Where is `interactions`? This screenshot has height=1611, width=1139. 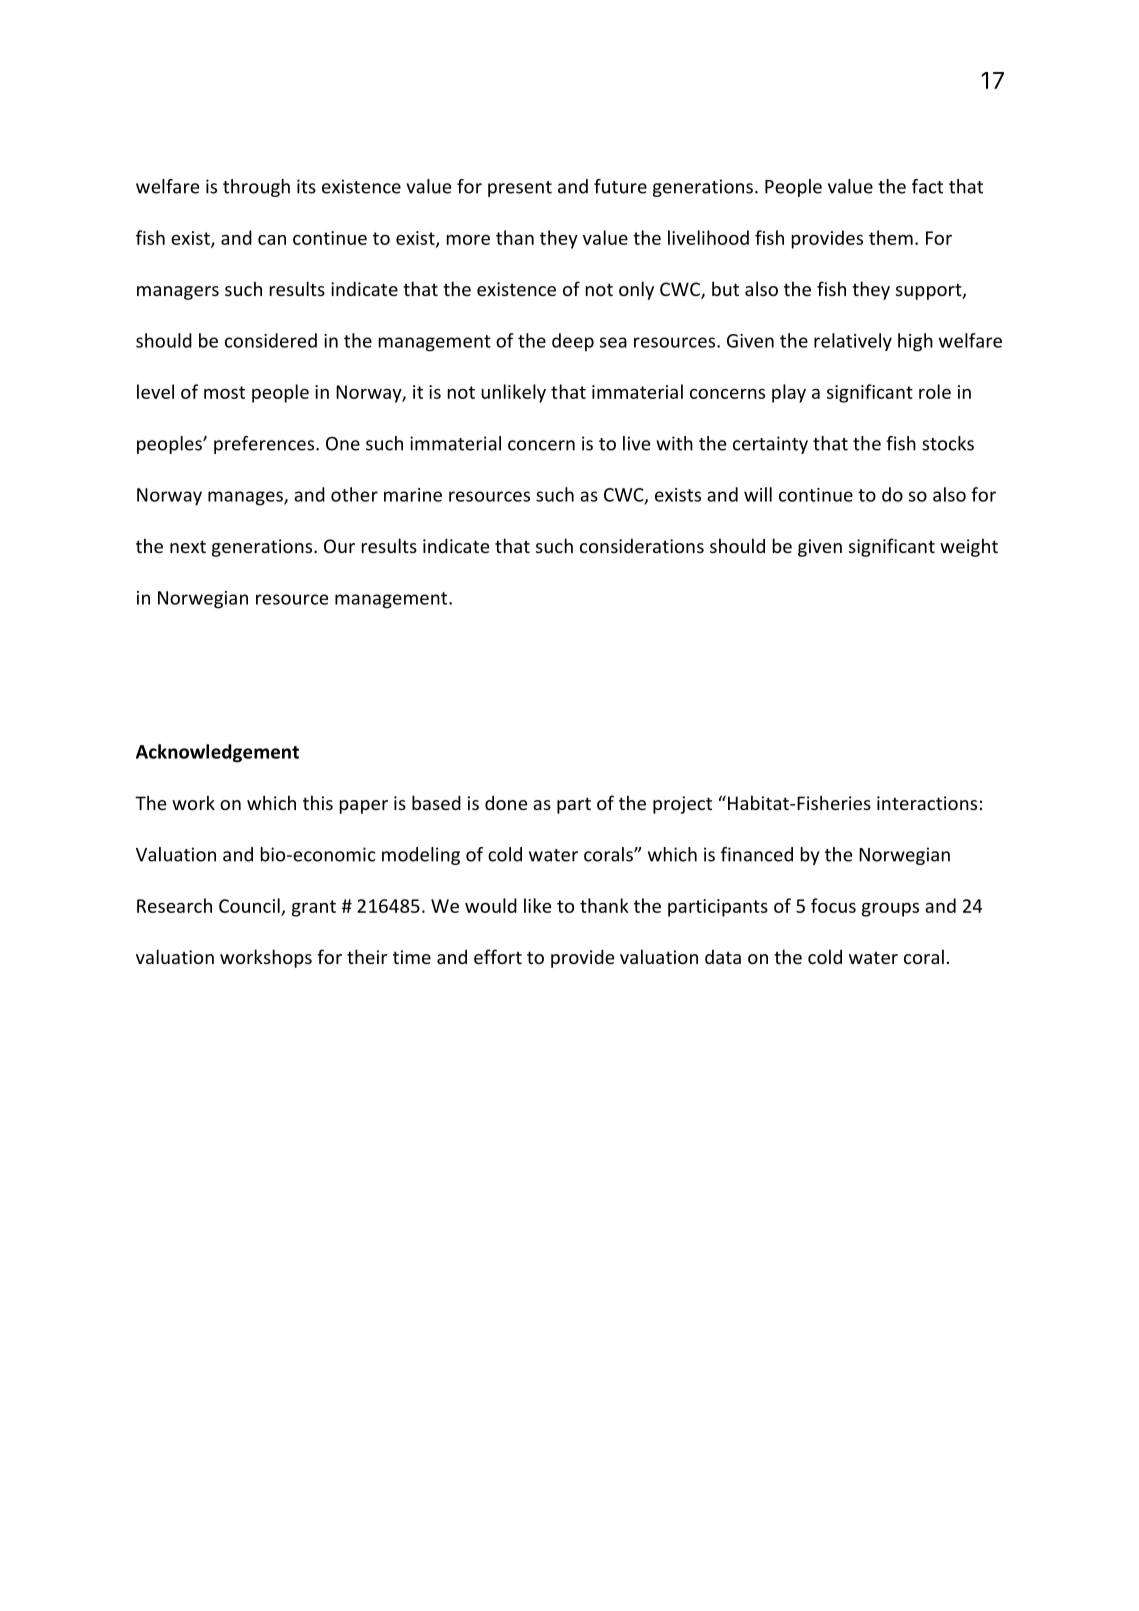 interactions is located at coordinates (927, 803).
